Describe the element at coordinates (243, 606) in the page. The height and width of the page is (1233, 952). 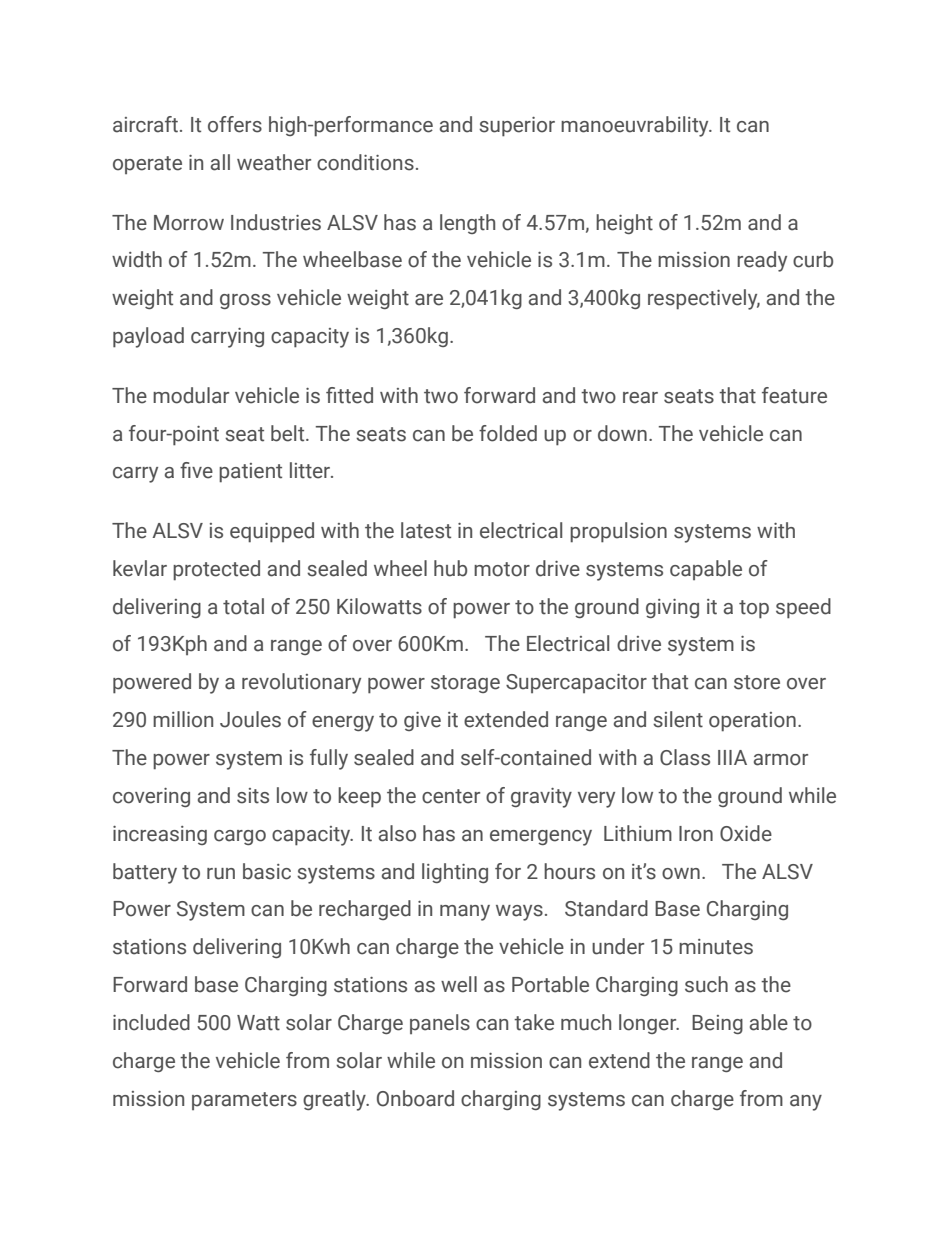
I see `total` at that location.
